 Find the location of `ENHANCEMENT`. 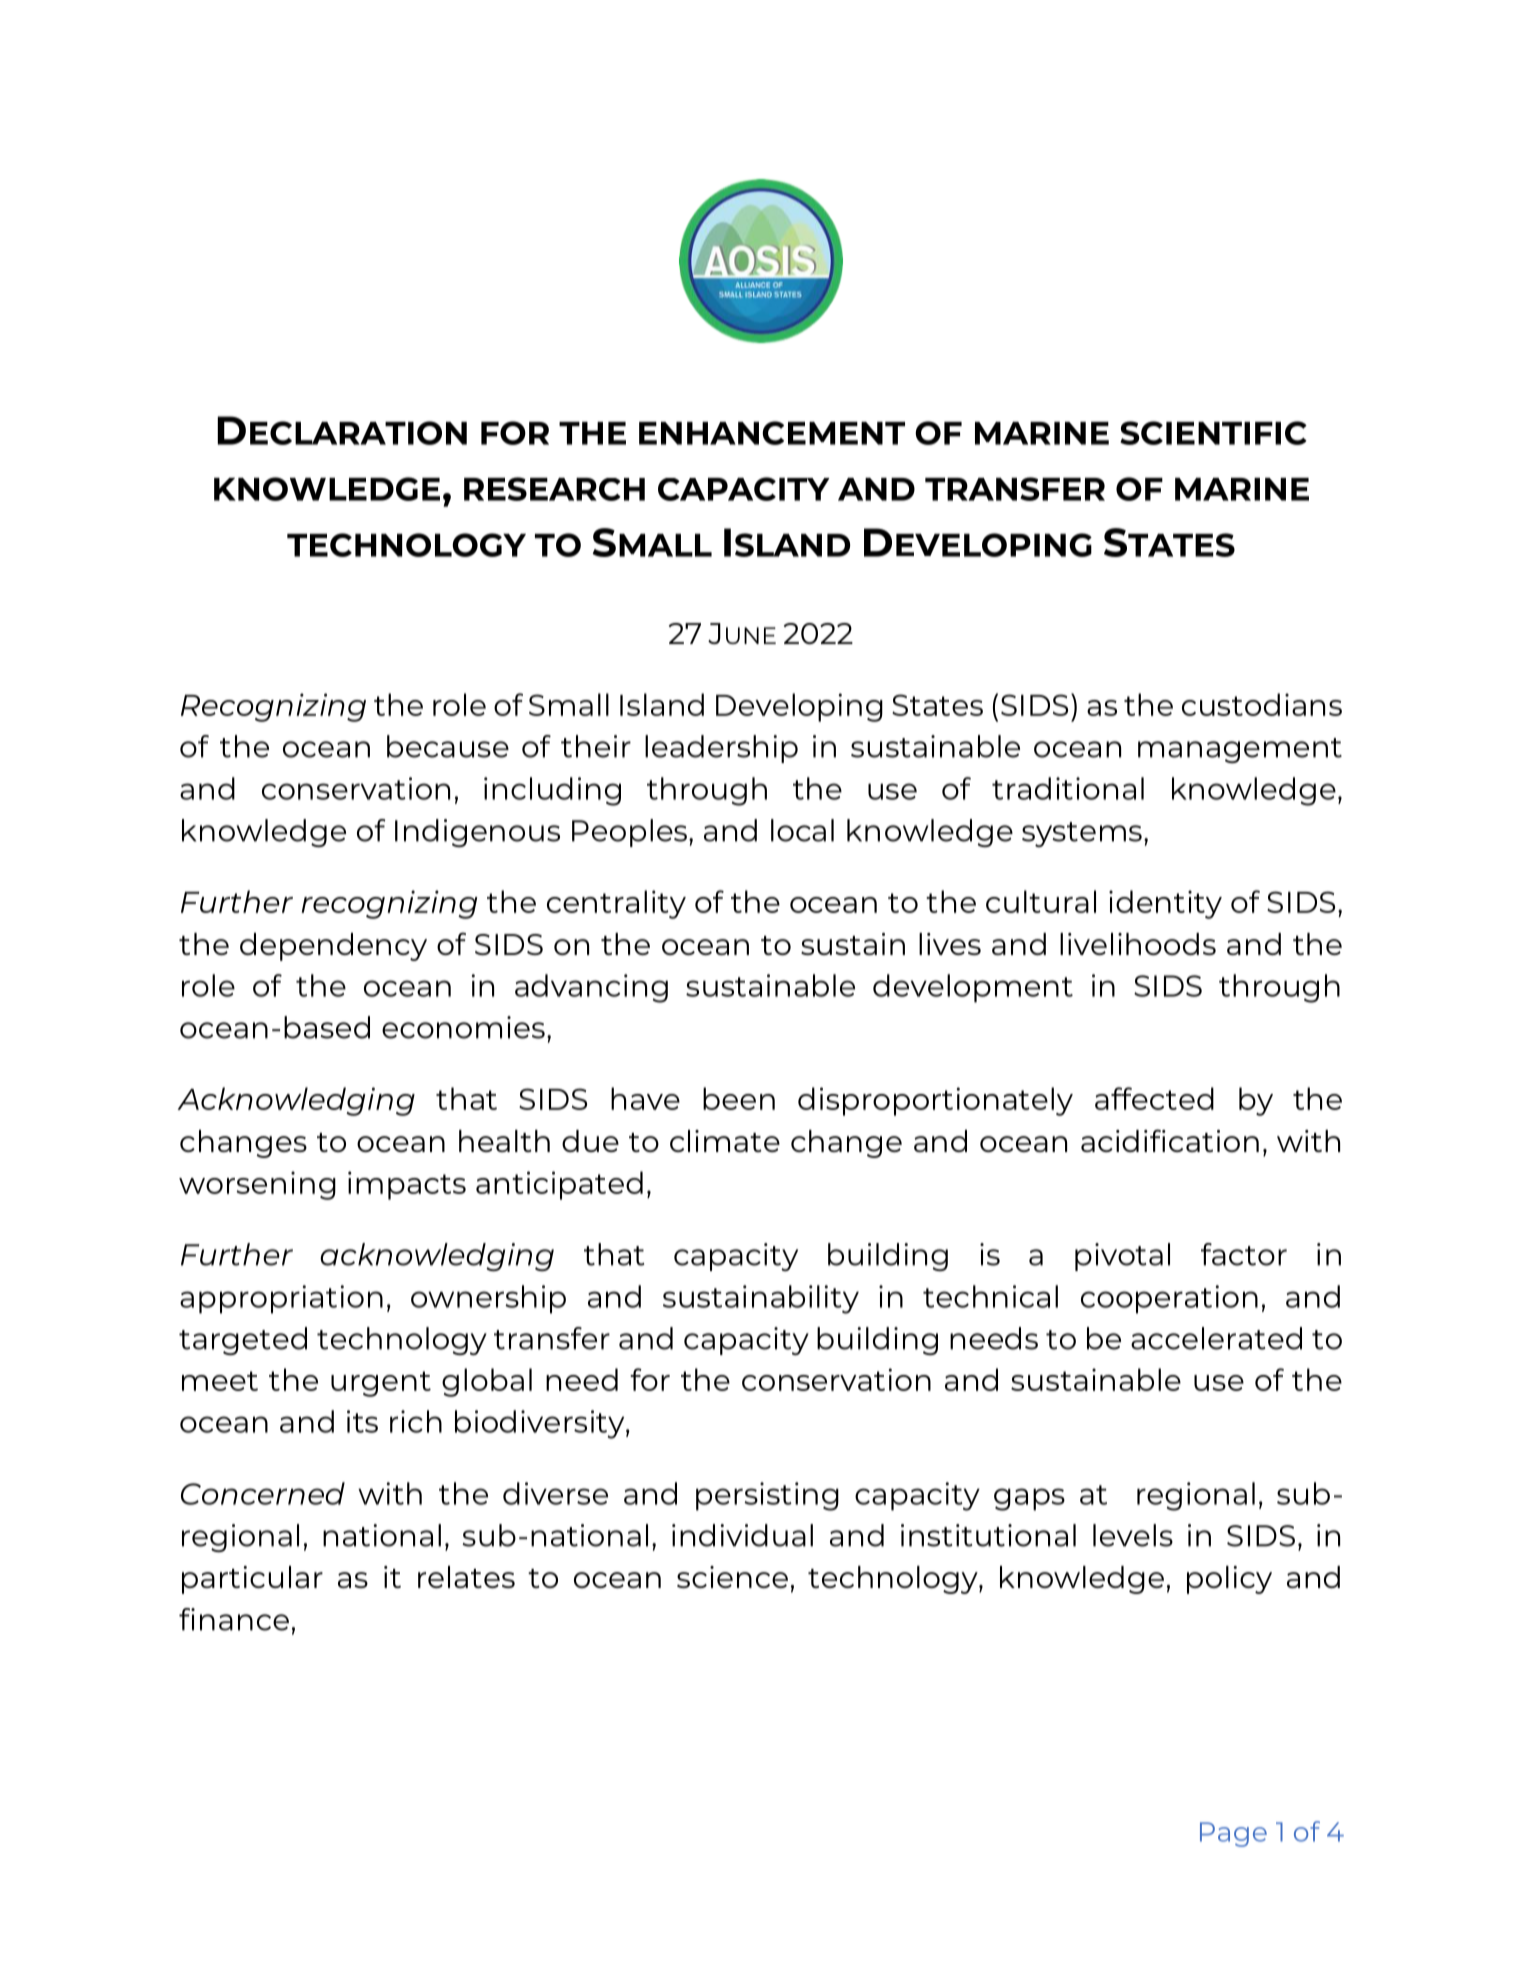

ENHANCEMENT is located at coordinates (772, 433).
